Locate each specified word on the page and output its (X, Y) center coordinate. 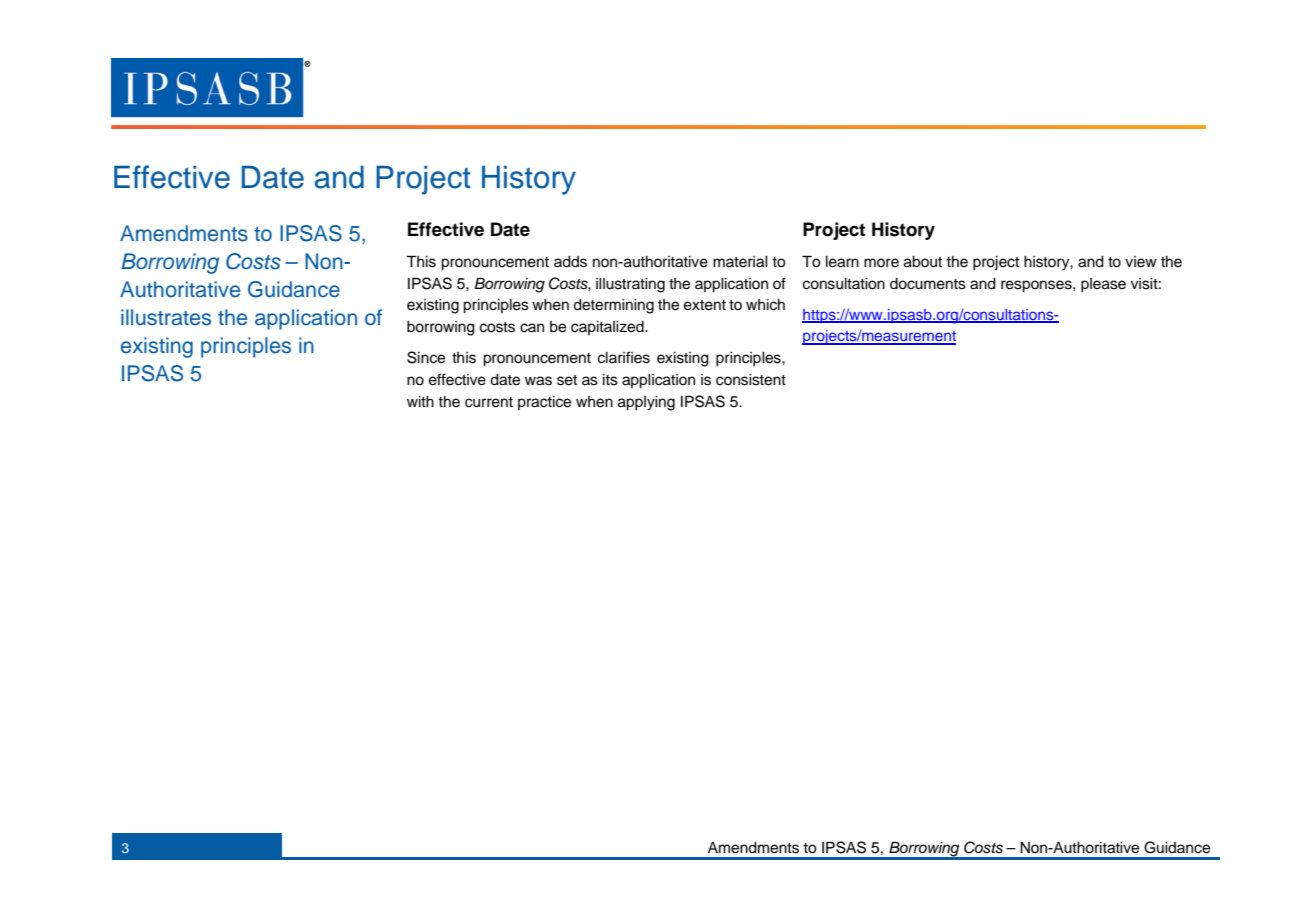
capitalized (608, 328)
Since (426, 357)
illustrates (166, 317)
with (420, 401)
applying (646, 403)
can (532, 328)
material (740, 262)
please (1103, 285)
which (765, 305)
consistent (751, 380)
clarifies (624, 357)
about (923, 262)
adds (570, 262)
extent (705, 305)
